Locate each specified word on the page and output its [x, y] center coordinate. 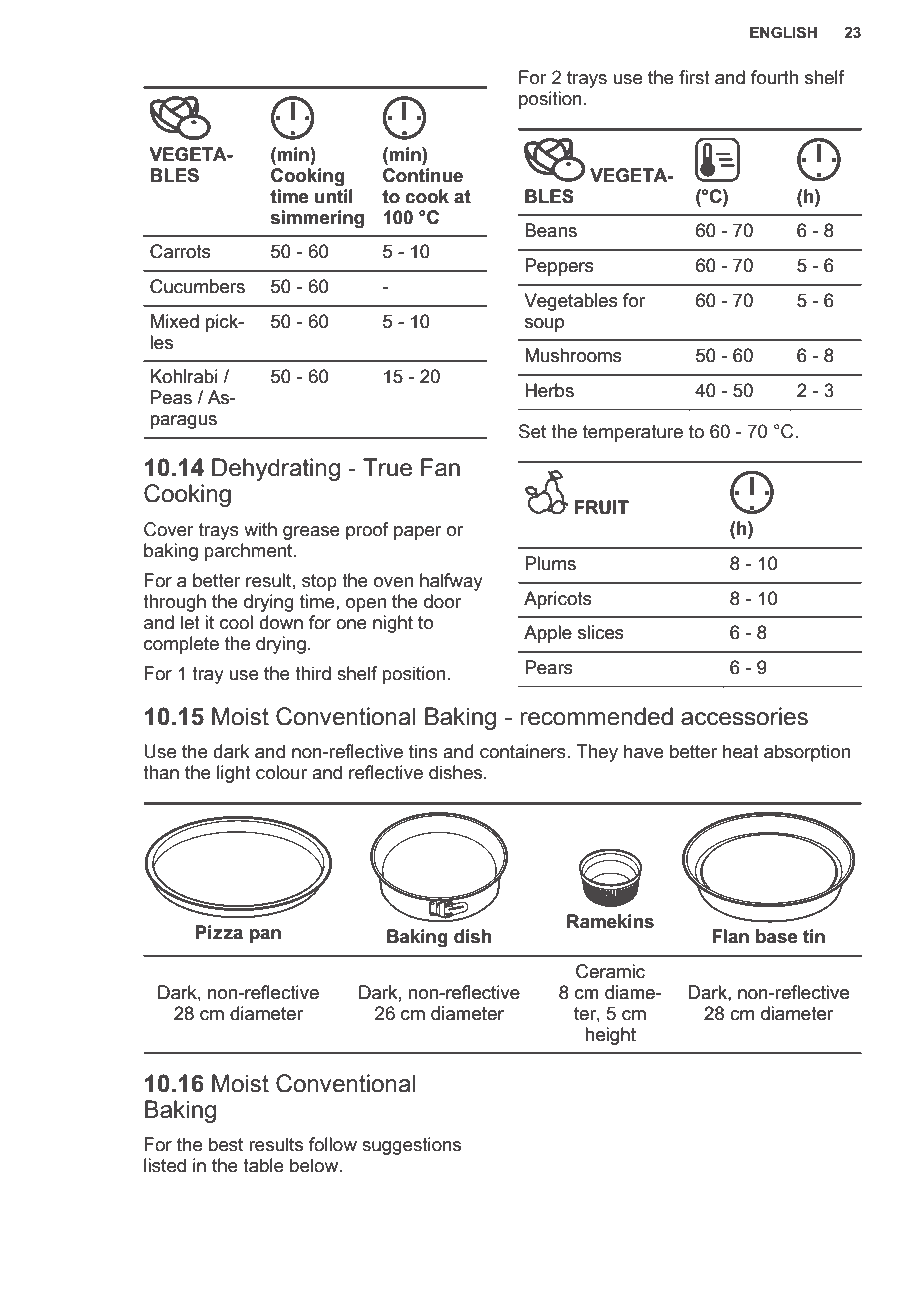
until [334, 196]
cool [236, 622]
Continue [423, 175]
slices [601, 632]
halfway [451, 582]
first [694, 77]
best [226, 1144]
